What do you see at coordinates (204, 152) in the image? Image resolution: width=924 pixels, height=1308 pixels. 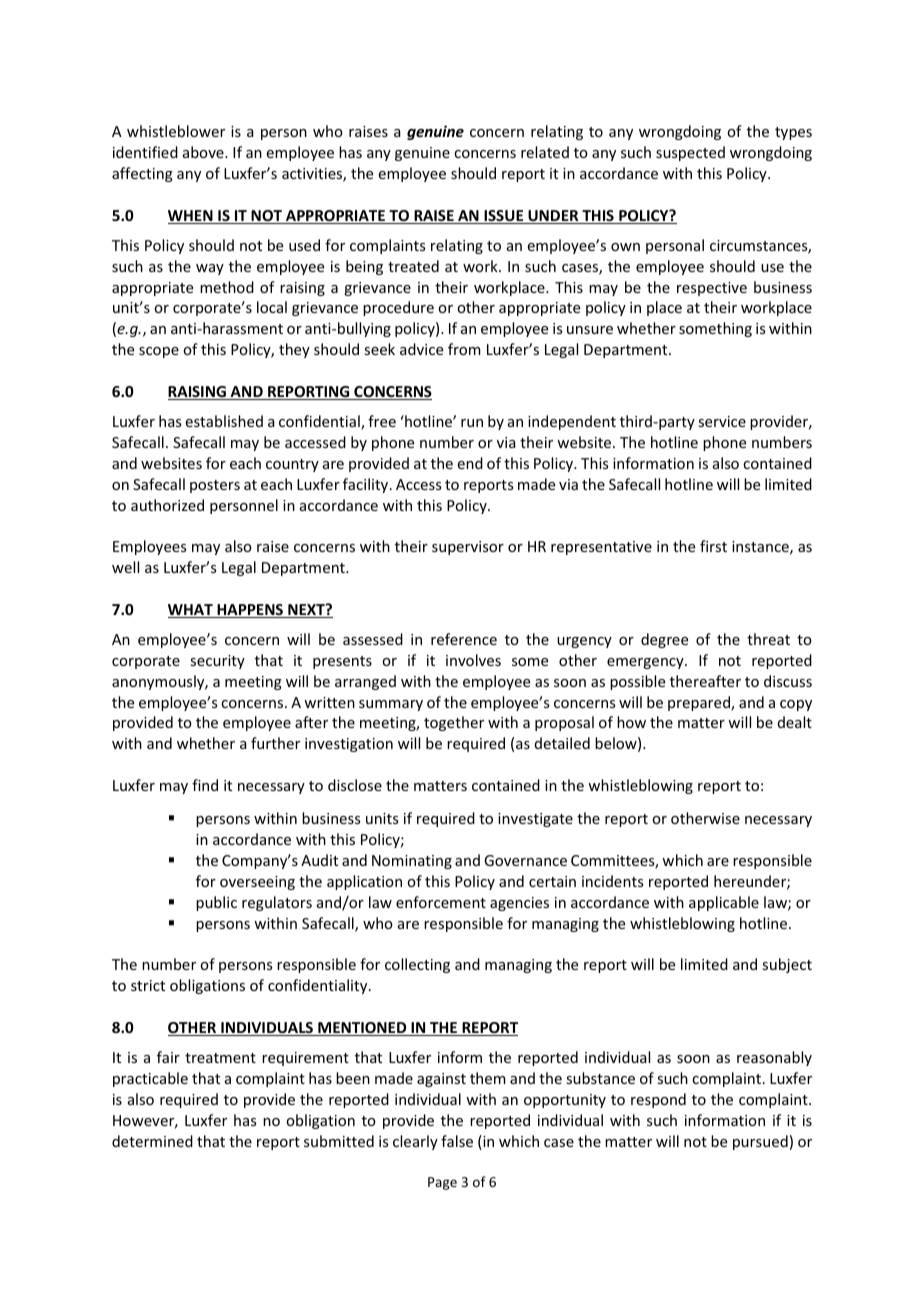 I see `above` at bounding box center [204, 152].
